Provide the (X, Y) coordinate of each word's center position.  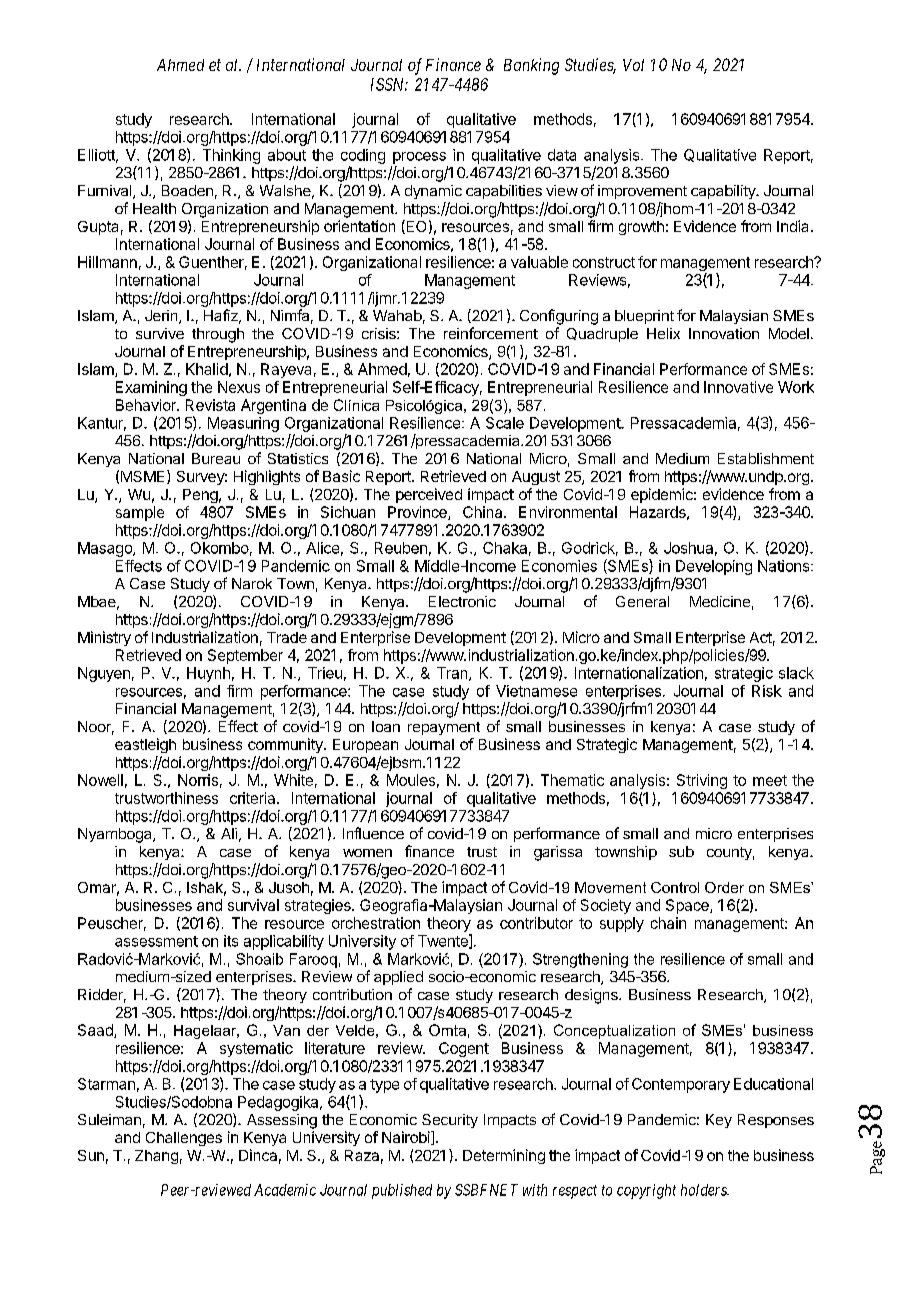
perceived (429, 495)
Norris (198, 780)
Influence (373, 833)
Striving (702, 781)
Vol (633, 65)
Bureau (216, 458)
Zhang (156, 1157)
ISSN (389, 84)
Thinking (231, 156)
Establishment (766, 458)
